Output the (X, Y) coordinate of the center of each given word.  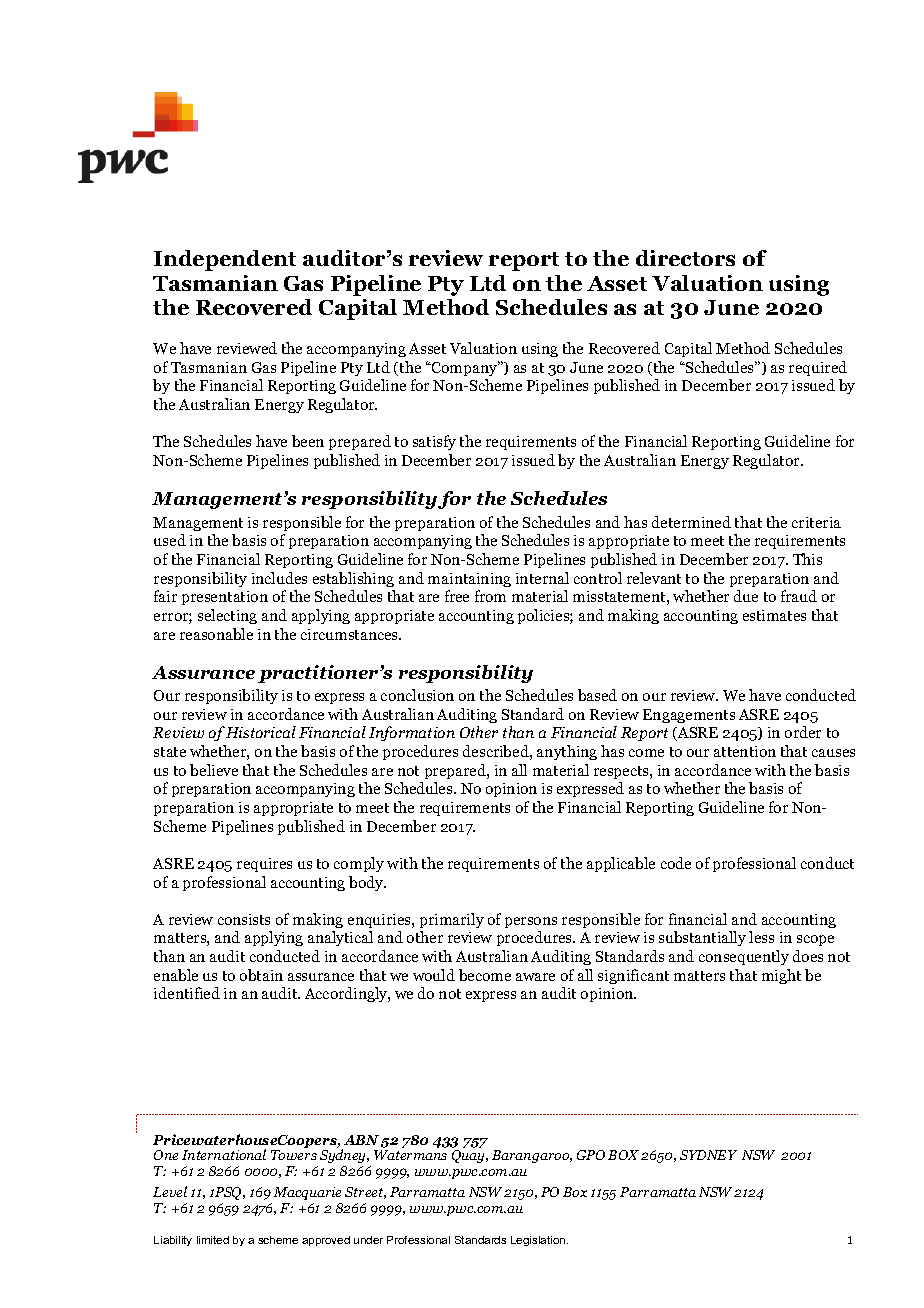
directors (685, 258)
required (818, 368)
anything (567, 752)
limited (213, 1240)
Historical (261, 732)
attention (745, 751)
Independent (225, 260)
